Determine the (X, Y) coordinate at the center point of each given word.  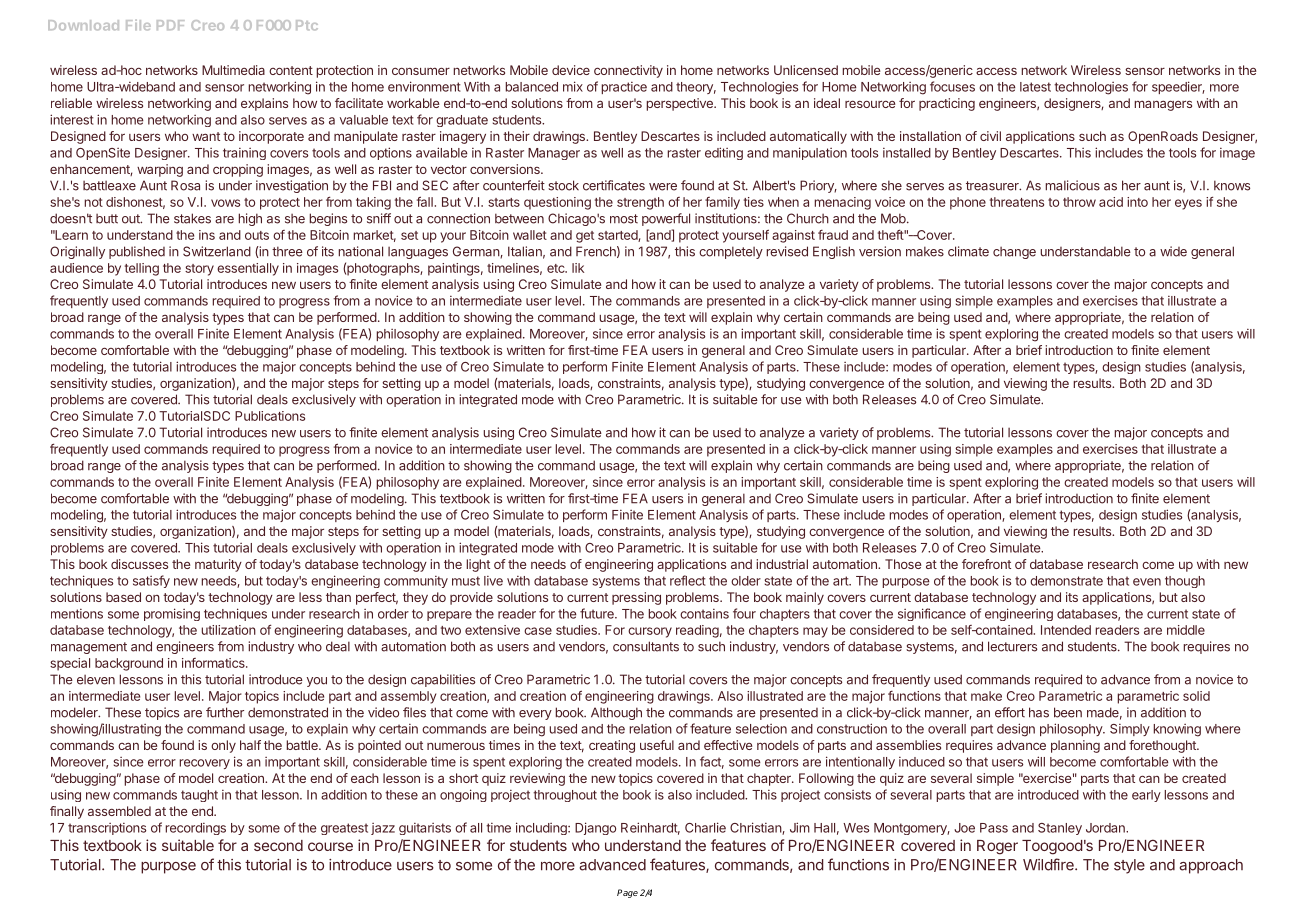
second (278, 845)
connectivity (628, 71)
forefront (986, 564)
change (1014, 253)
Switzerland (217, 251)
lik (578, 268)
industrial (782, 564)
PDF (170, 25)
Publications (270, 416)
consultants (646, 646)
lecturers (1012, 646)
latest (1035, 87)
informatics (214, 663)
